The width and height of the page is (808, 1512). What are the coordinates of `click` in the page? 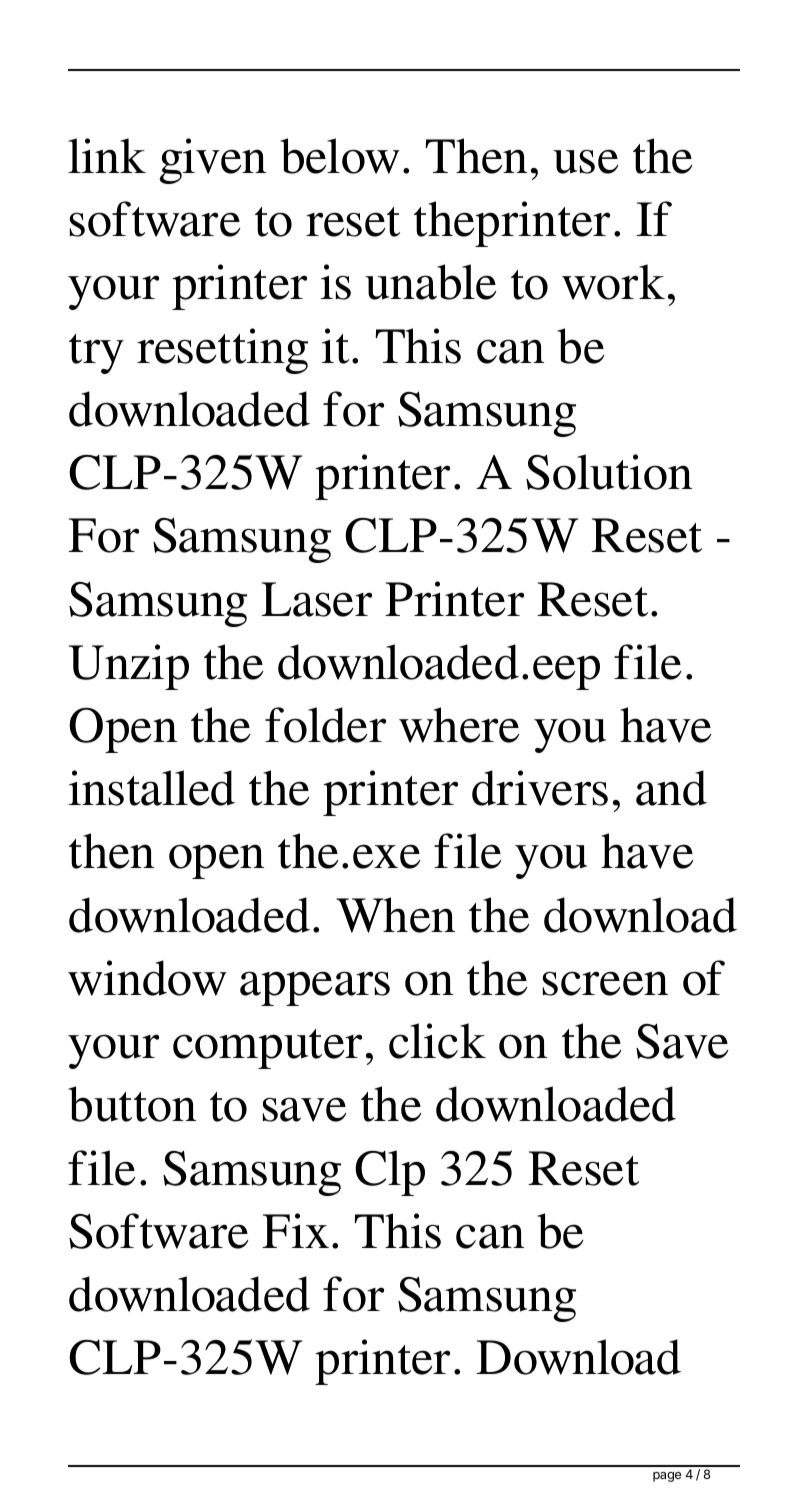 It's located at (437, 1041).
